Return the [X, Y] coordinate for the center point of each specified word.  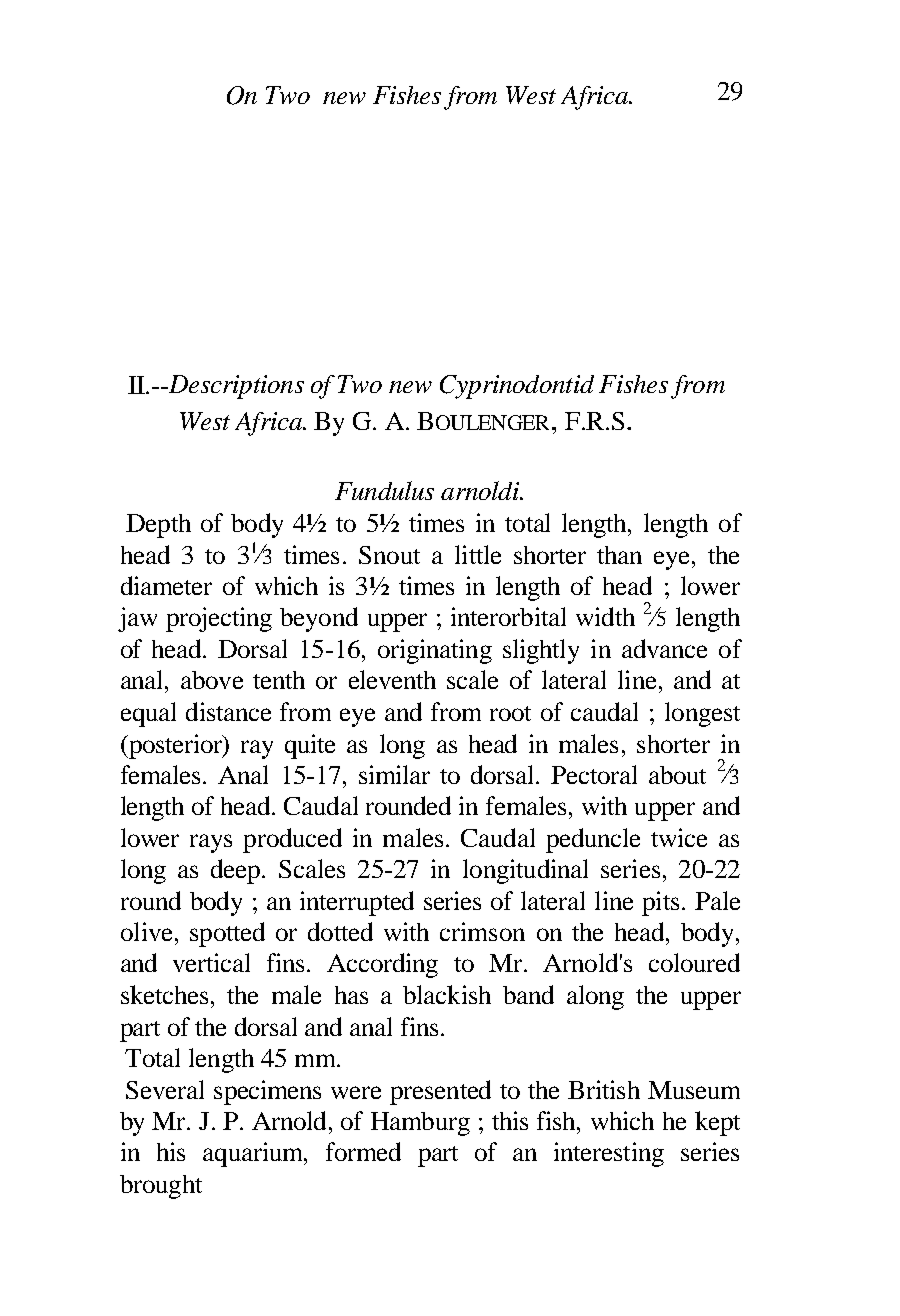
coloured [694, 962]
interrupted [357, 903]
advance [664, 648]
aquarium [254, 1154]
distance [228, 711]
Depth [158, 526]
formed [363, 1151]
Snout [389, 555]
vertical [211, 962]
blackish [447, 994]
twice [679, 837]
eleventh [392, 679]
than [619, 555]
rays [211, 843]
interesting [609, 1154]
